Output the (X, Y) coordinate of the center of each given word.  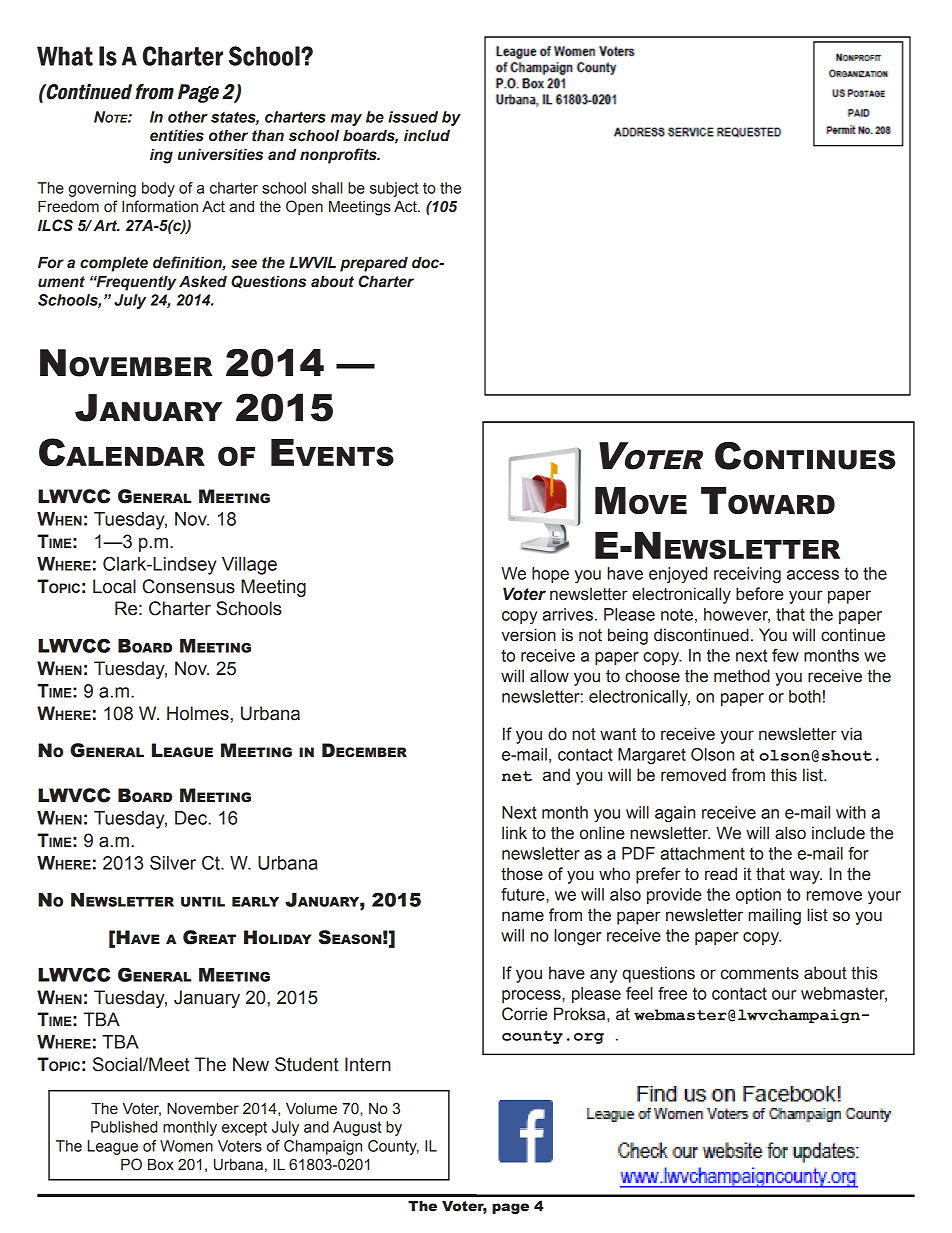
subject (394, 189)
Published (124, 1127)
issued (413, 117)
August (357, 1128)
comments (760, 973)
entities (177, 136)
